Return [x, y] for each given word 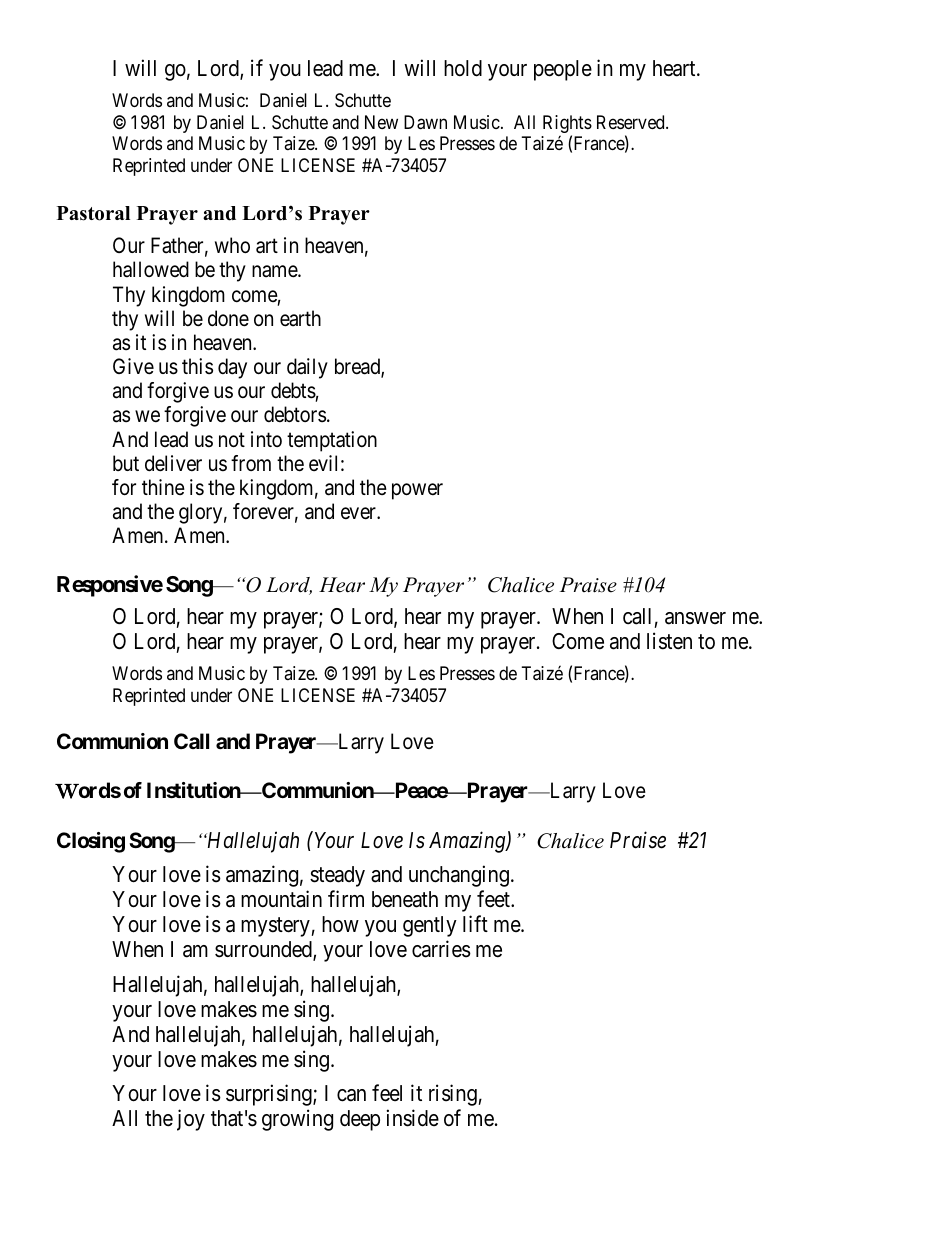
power [417, 491]
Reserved [632, 122]
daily [307, 368]
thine [163, 487]
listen [669, 641]
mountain [281, 899]
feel [387, 1093]
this [197, 366]
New [381, 122]
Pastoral [93, 213]
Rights [567, 125]
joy [191, 1120]
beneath [405, 899]
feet [494, 899]
